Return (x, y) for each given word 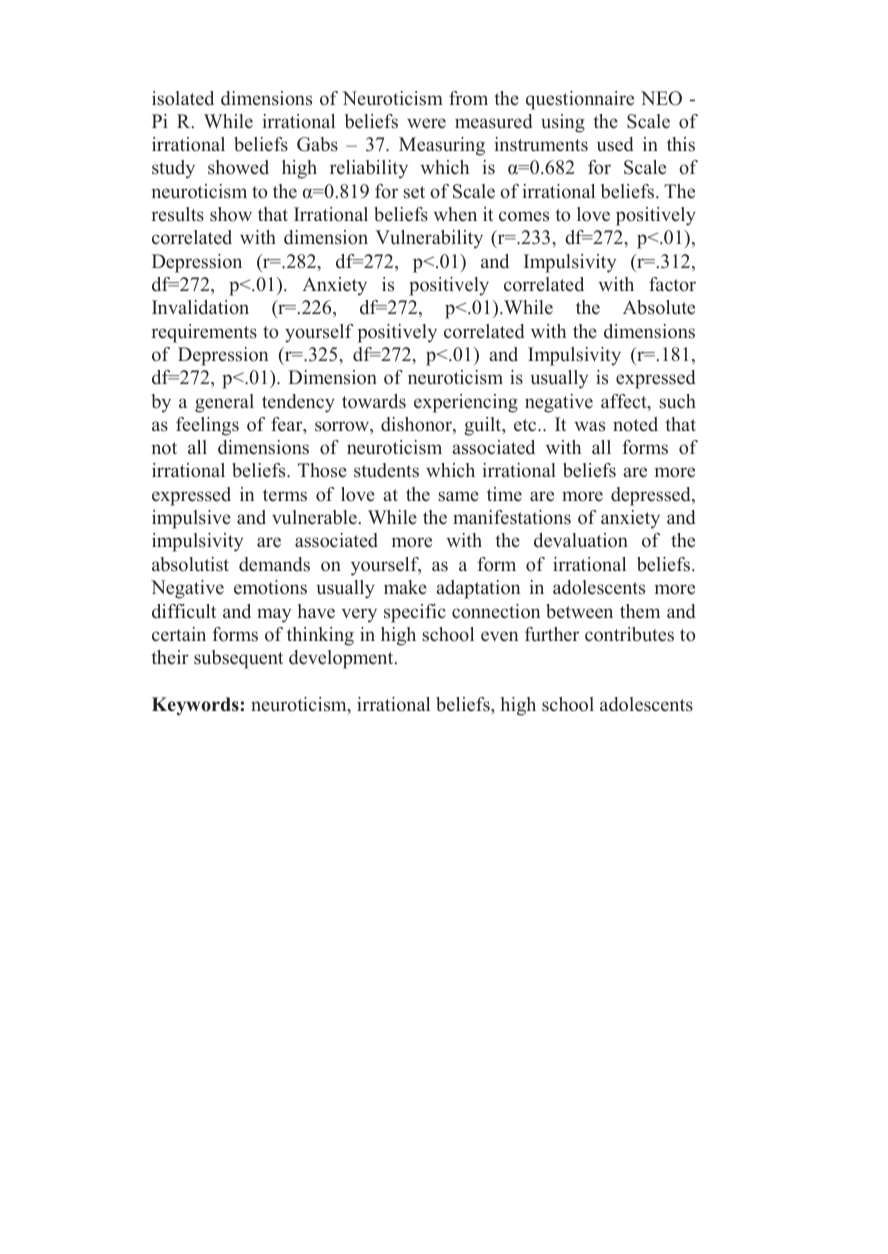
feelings (207, 426)
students (386, 470)
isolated (183, 98)
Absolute (659, 307)
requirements (204, 333)
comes (524, 216)
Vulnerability (429, 239)
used (615, 144)
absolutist (190, 564)
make (405, 587)
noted (635, 424)
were (426, 123)
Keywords (195, 706)
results (177, 214)
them (640, 611)
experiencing (466, 403)
